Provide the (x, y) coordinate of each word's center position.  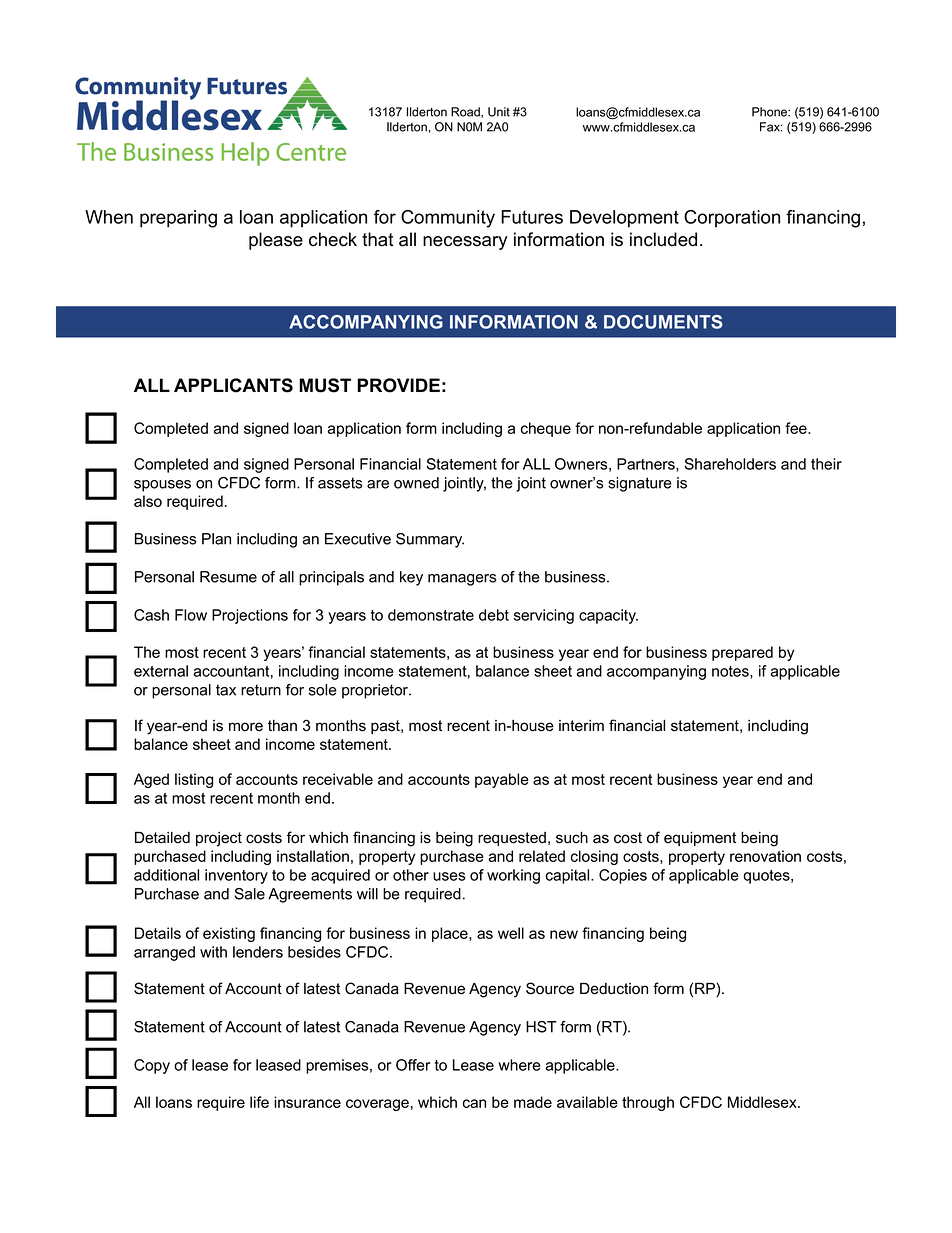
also (148, 501)
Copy (152, 1066)
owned (416, 483)
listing (194, 780)
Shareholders (730, 464)
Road (466, 112)
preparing (178, 219)
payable (502, 780)
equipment (700, 839)
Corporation (732, 219)
